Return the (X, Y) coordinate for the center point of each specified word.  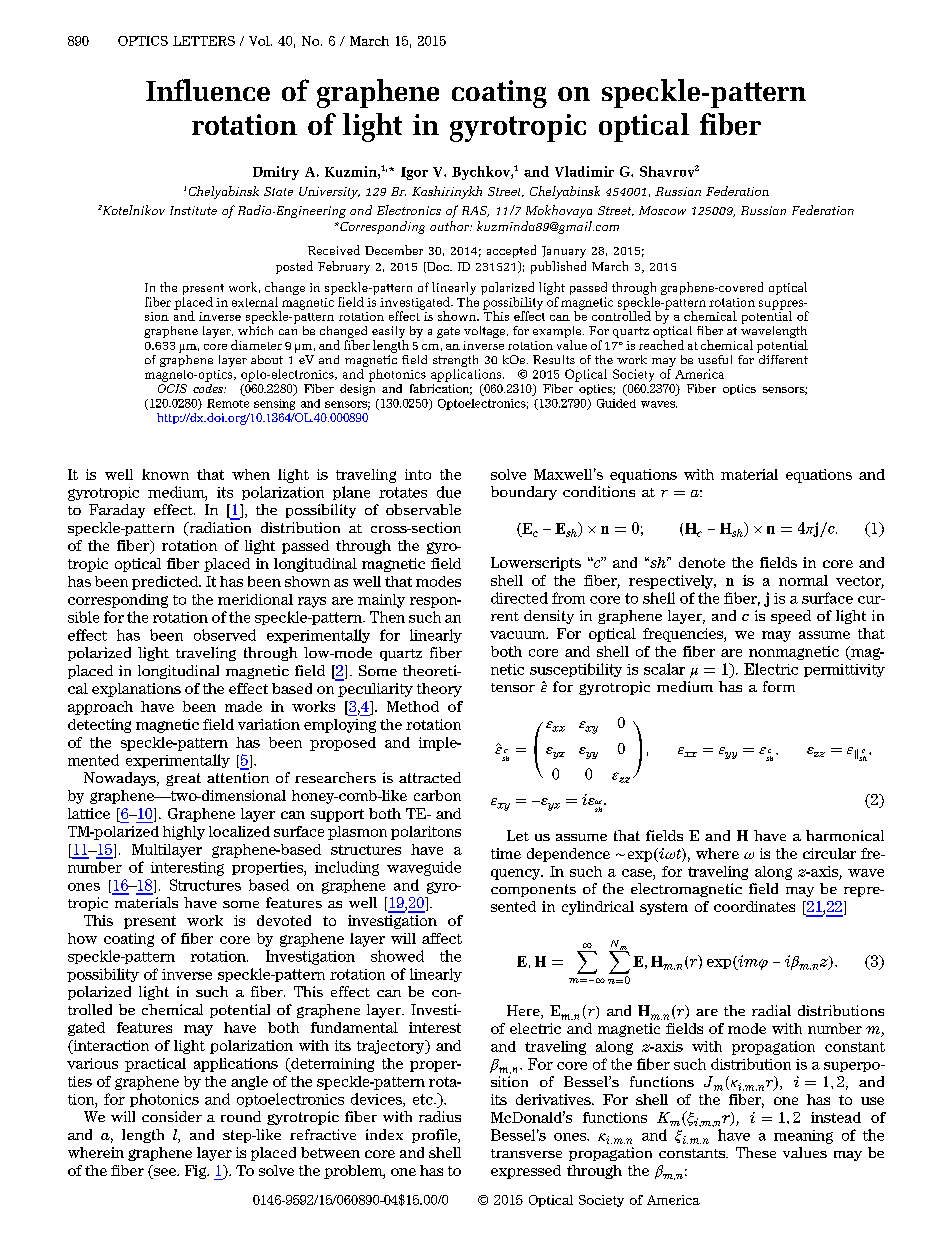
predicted (166, 583)
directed (519, 598)
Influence (208, 90)
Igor (414, 173)
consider (172, 1116)
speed (791, 617)
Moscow (662, 210)
